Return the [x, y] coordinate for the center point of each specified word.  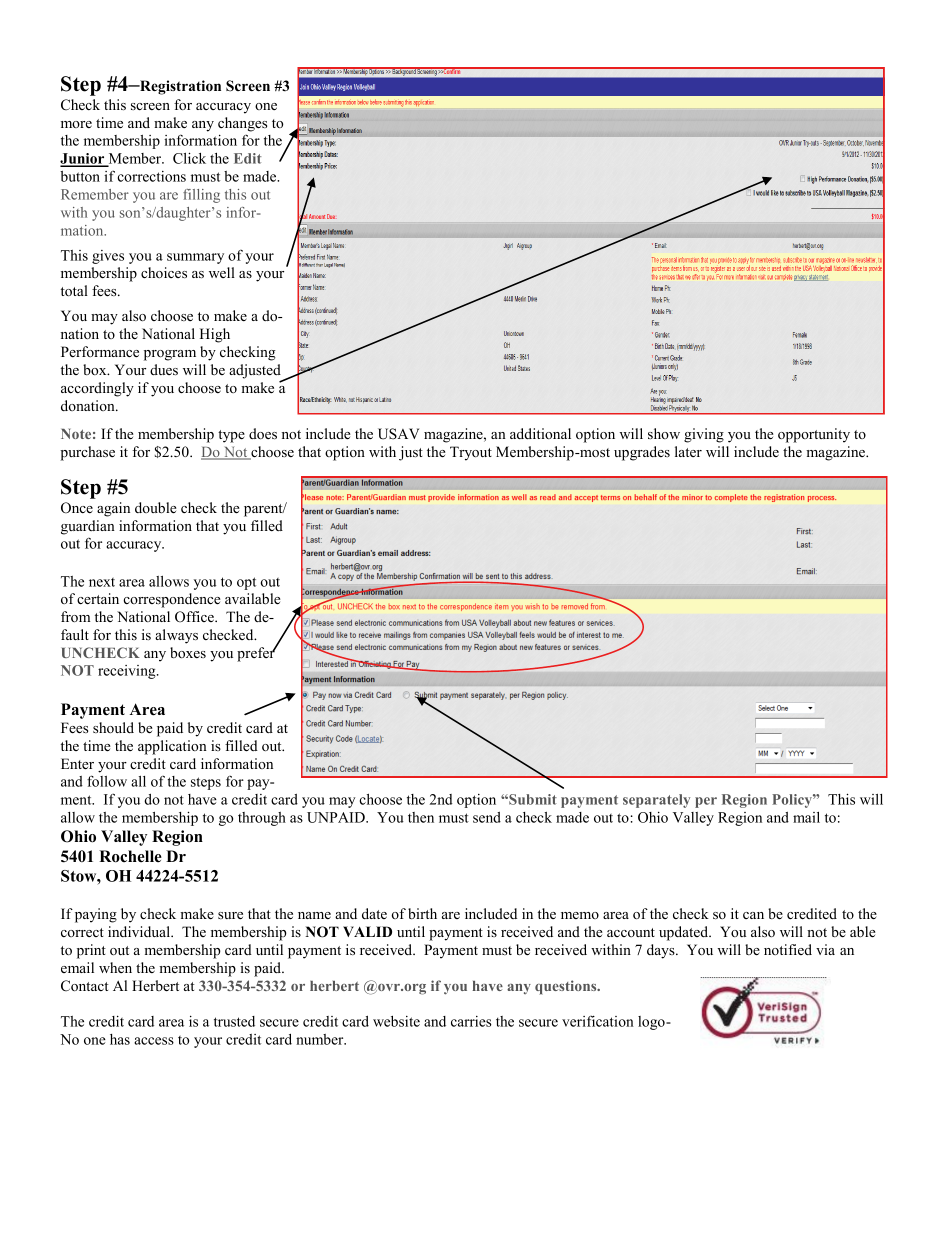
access [154, 1041]
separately [656, 801]
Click [189, 158]
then [421, 817]
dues [164, 370]
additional [540, 433]
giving [704, 435]
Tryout [471, 453]
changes [242, 124]
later [688, 451]
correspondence [172, 600]
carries [471, 1021]
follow [107, 781]
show [664, 433]
